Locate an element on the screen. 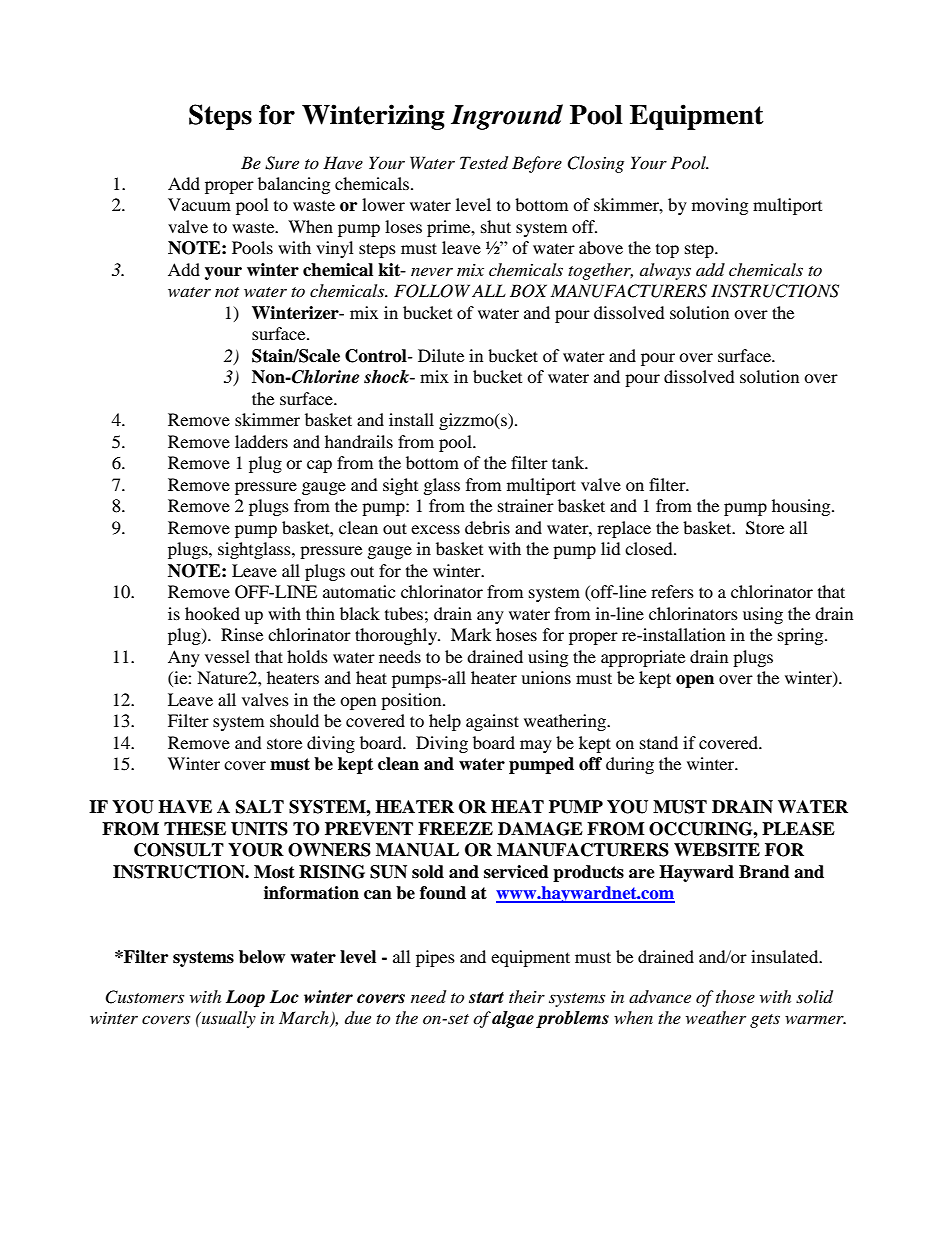  hooked is located at coordinates (212, 613).
